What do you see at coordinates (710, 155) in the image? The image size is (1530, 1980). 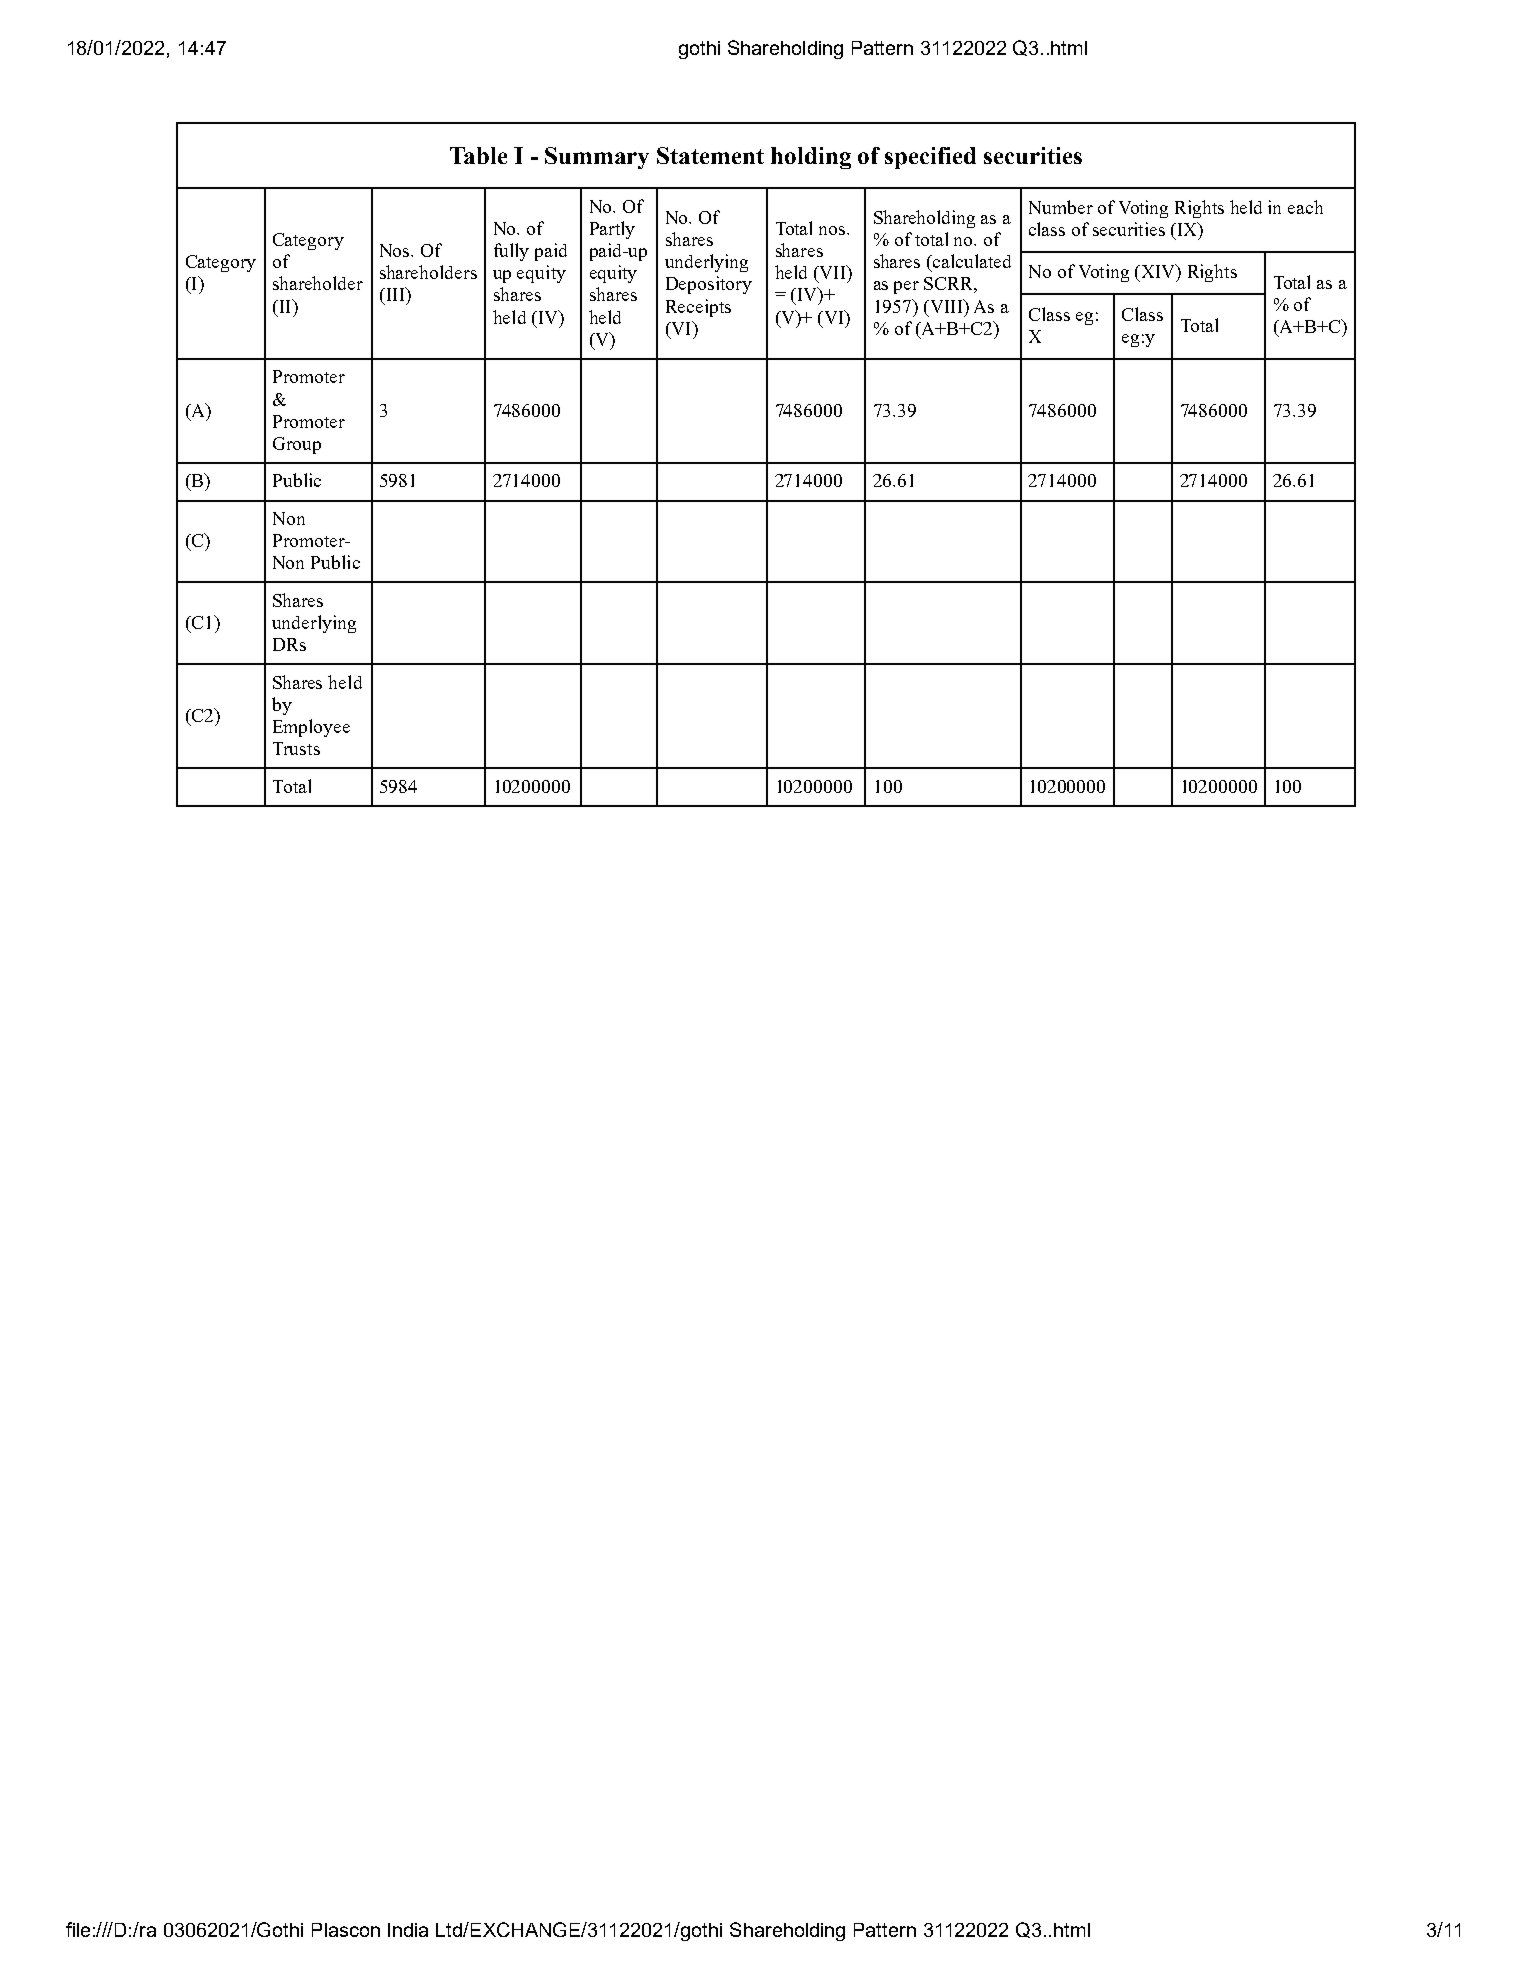 I see `Statement` at bounding box center [710, 155].
